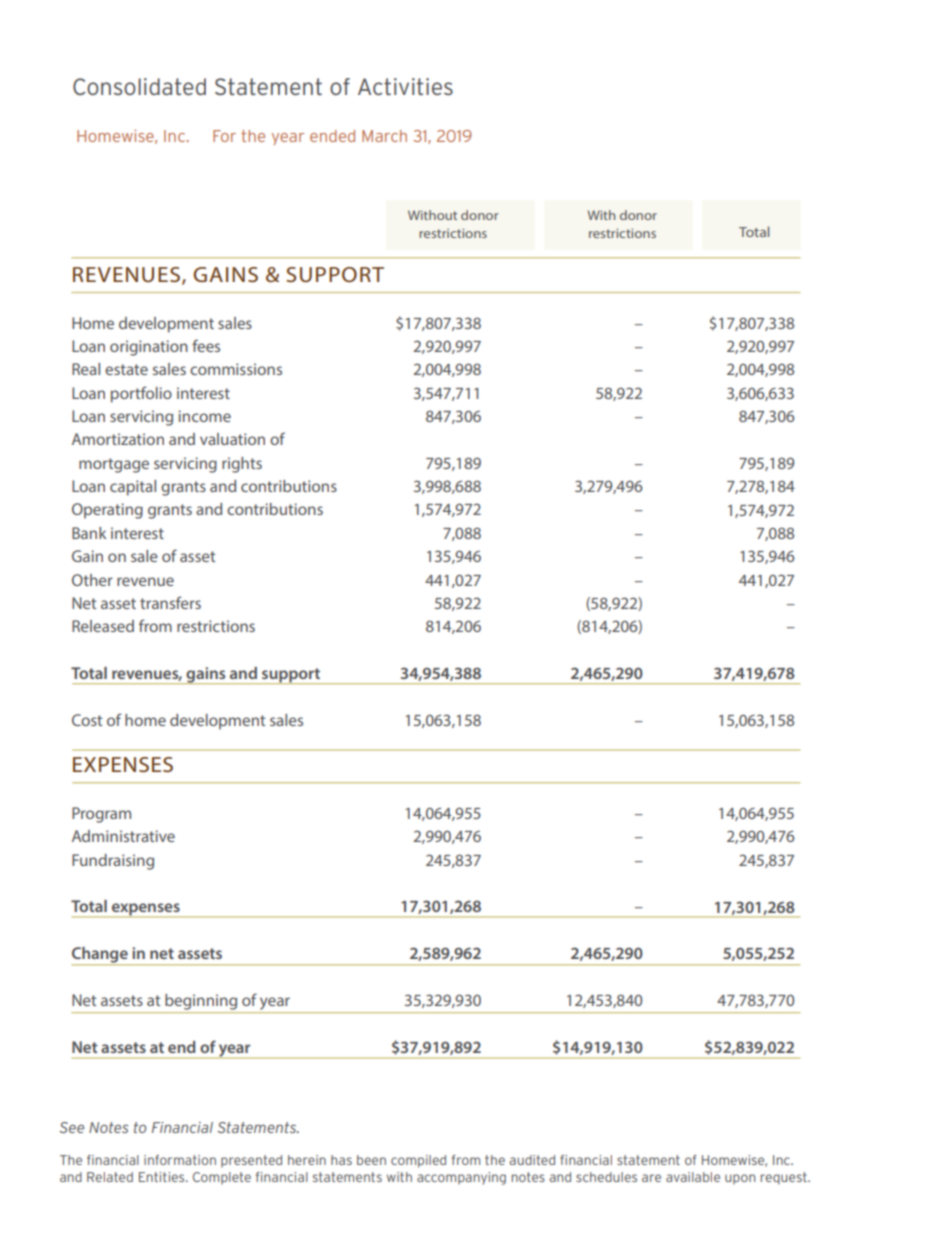 This image has height=1233, width=952. What do you see at coordinates (180, 1160) in the image?
I see `information` at bounding box center [180, 1160].
